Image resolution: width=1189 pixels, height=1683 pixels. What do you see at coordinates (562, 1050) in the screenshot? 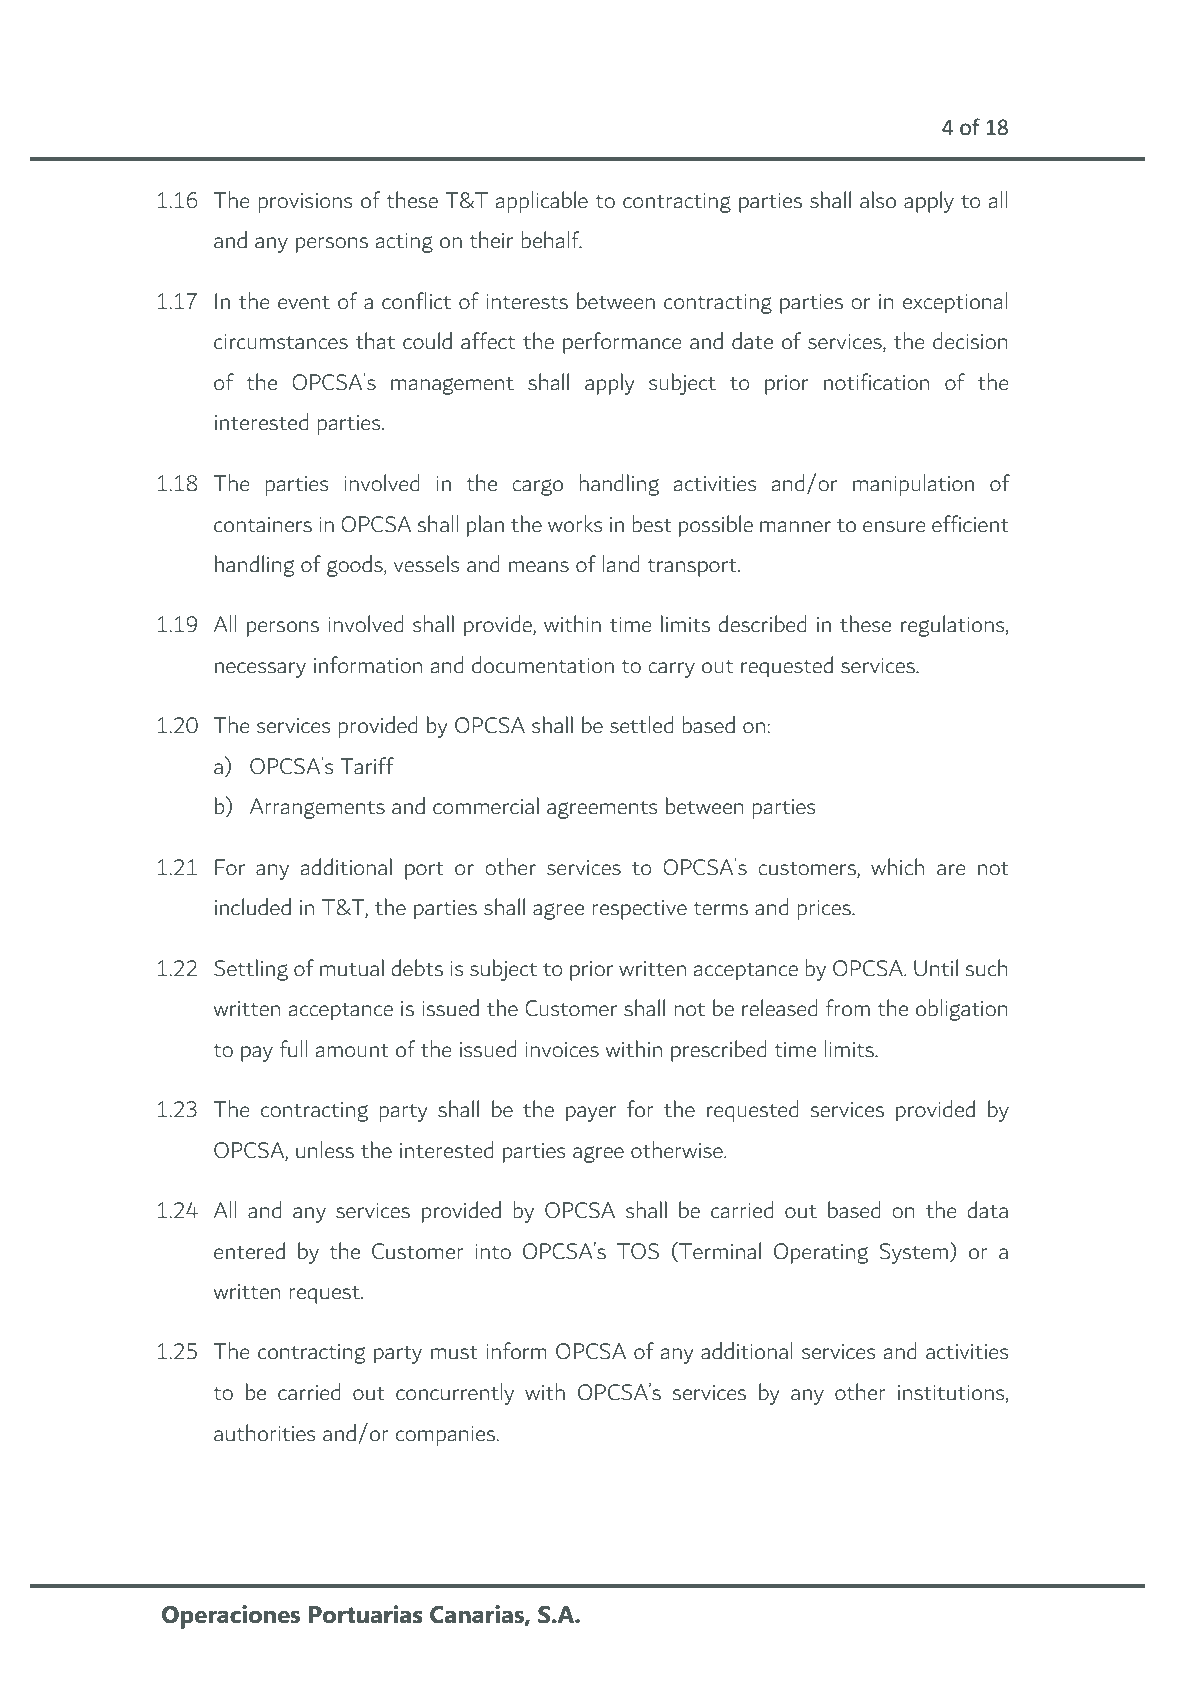
I see `invoices` at bounding box center [562, 1050].
